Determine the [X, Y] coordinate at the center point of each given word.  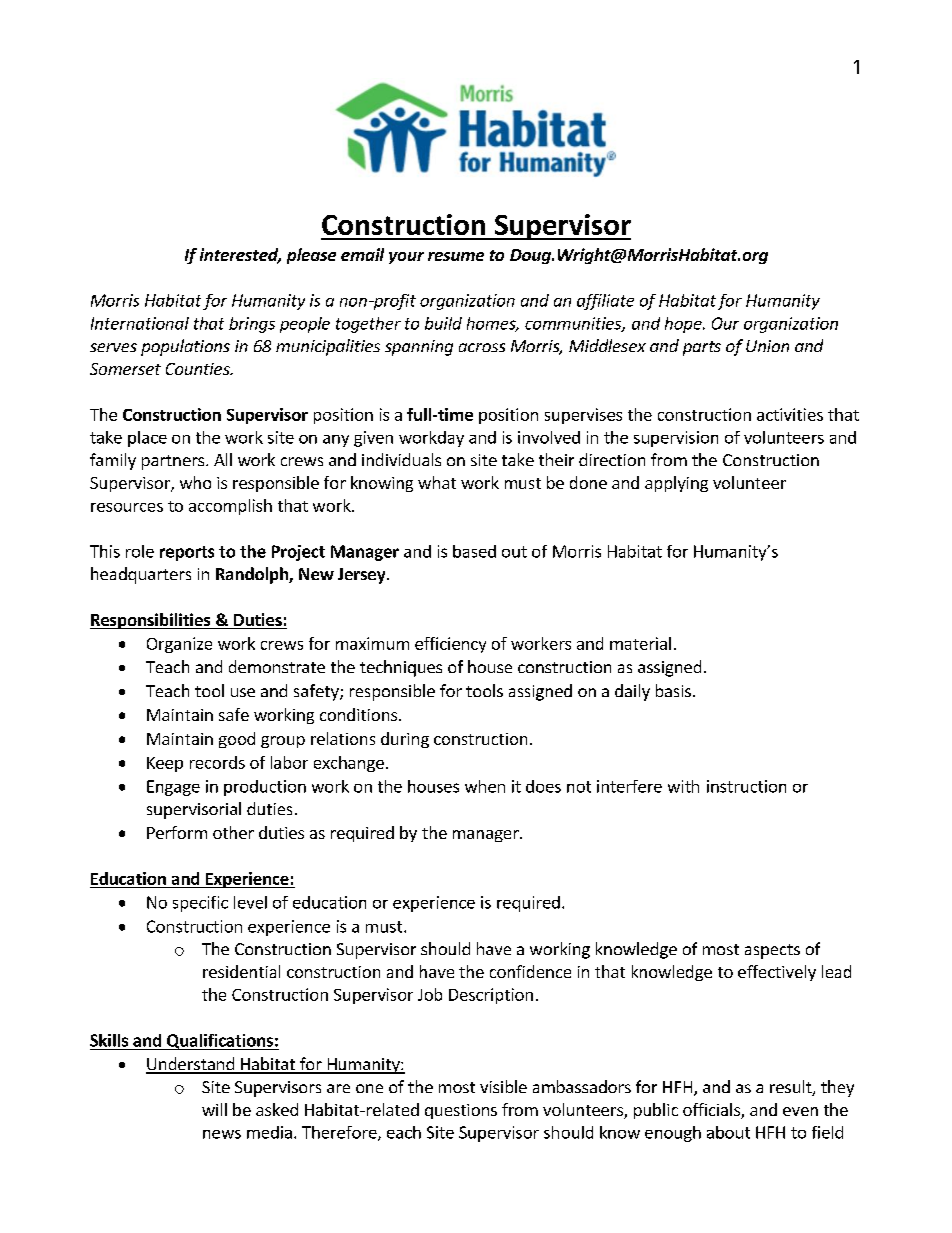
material [640, 643]
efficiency [450, 645]
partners [173, 462]
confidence [530, 971]
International [140, 323]
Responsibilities [151, 621]
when [485, 786]
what [437, 482]
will [214, 1109]
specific [200, 904]
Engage [173, 788]
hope [684, 325]
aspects [772, 951]
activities [790, 414]
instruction [746, 786]
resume [456, 256]
